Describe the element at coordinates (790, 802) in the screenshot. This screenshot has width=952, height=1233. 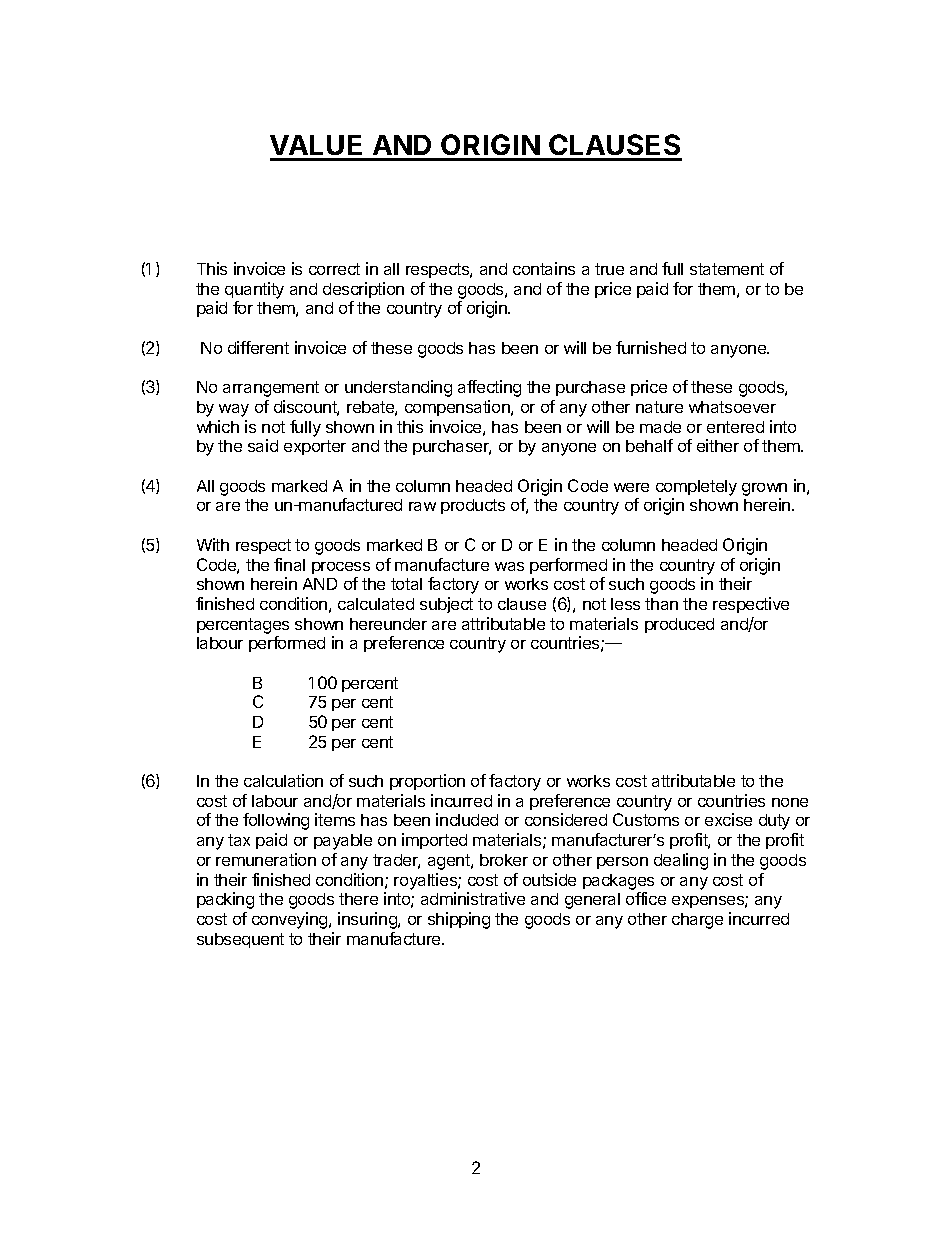
I see `none` at that location.
